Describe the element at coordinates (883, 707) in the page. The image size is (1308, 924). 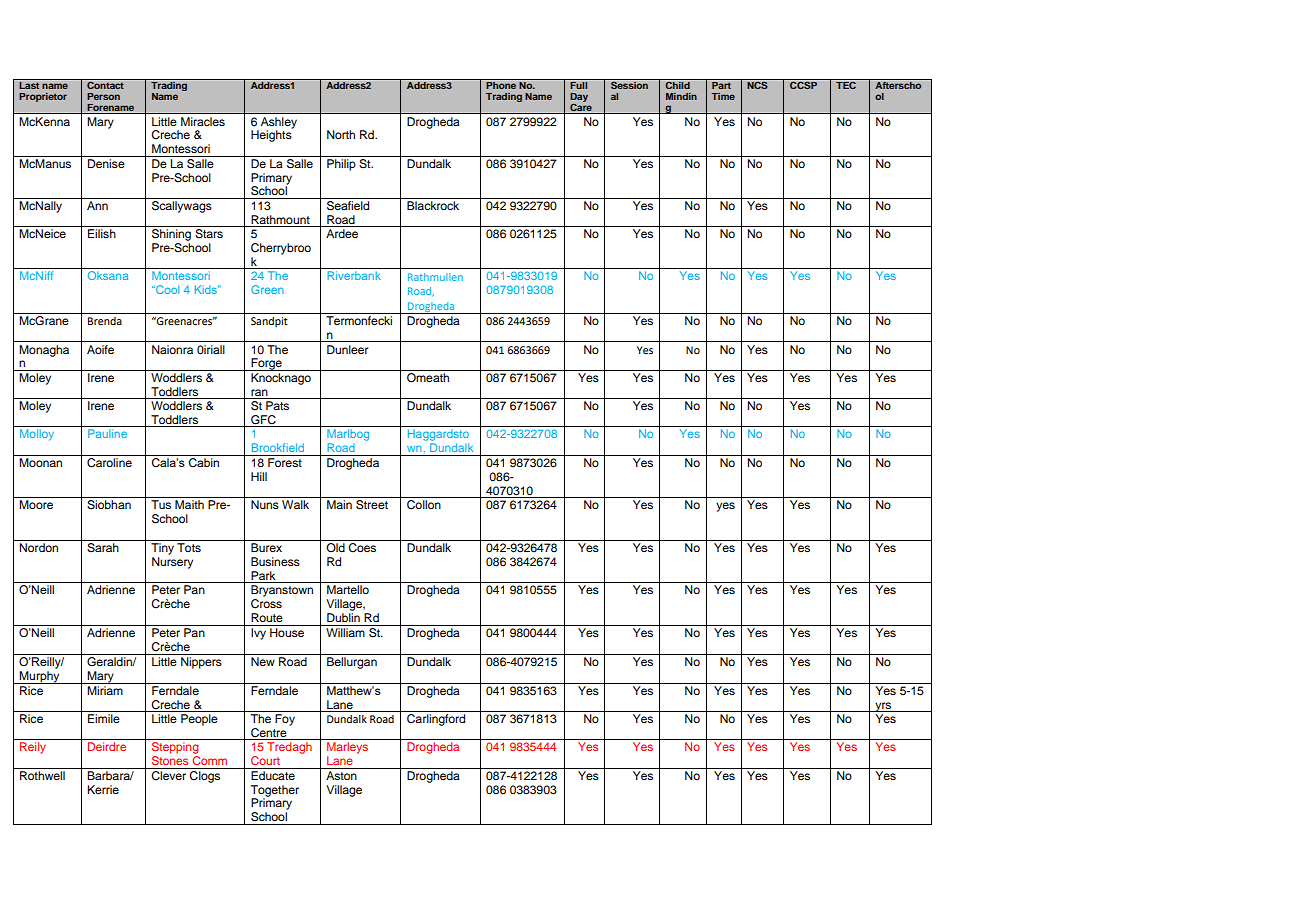
I see `yrs` at that location.
